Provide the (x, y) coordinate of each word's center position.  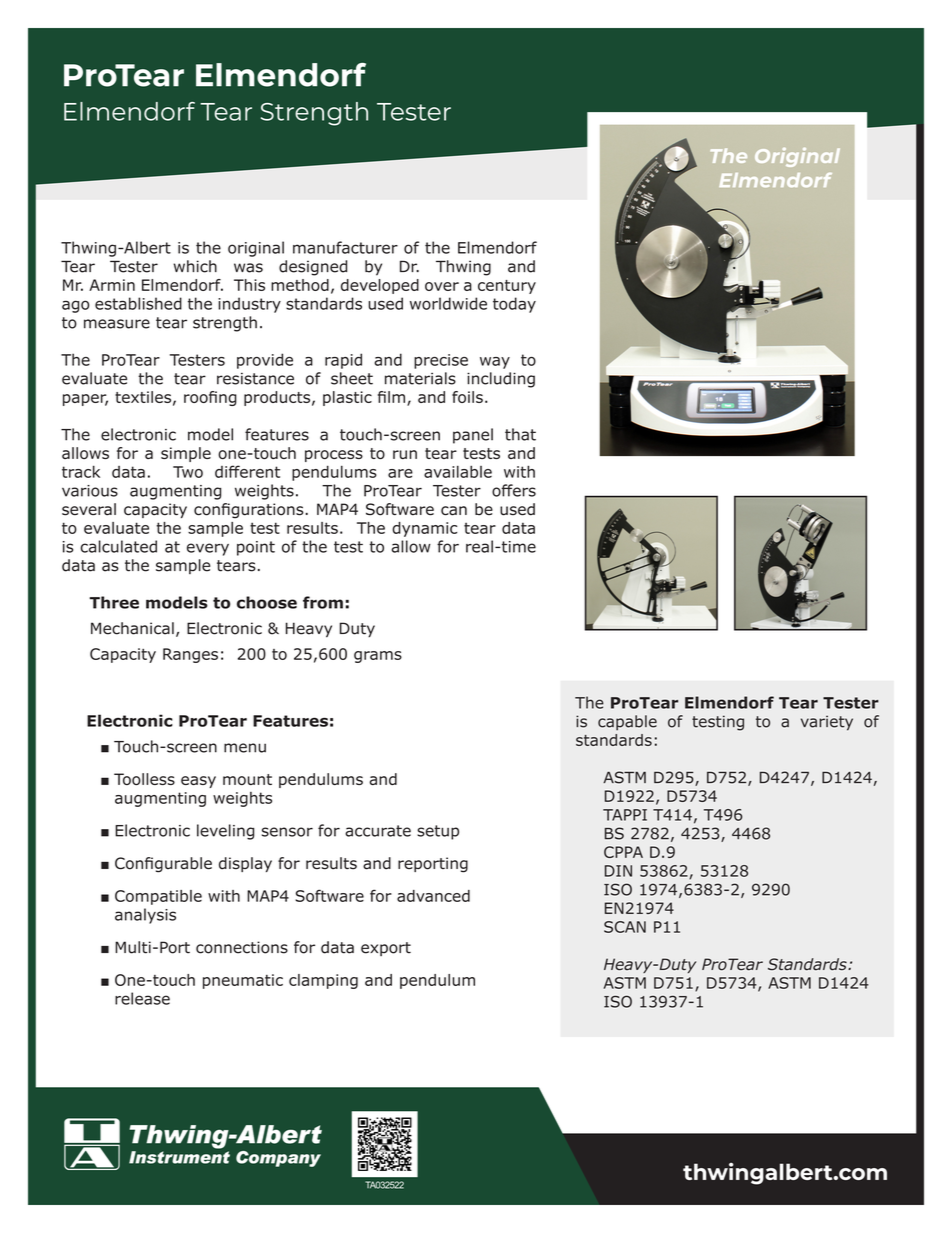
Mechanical (132, 628)
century (507, 287)
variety (827, 723)
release (142, 998)
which (195, 266)
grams (378, 657)
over (442, 286)
